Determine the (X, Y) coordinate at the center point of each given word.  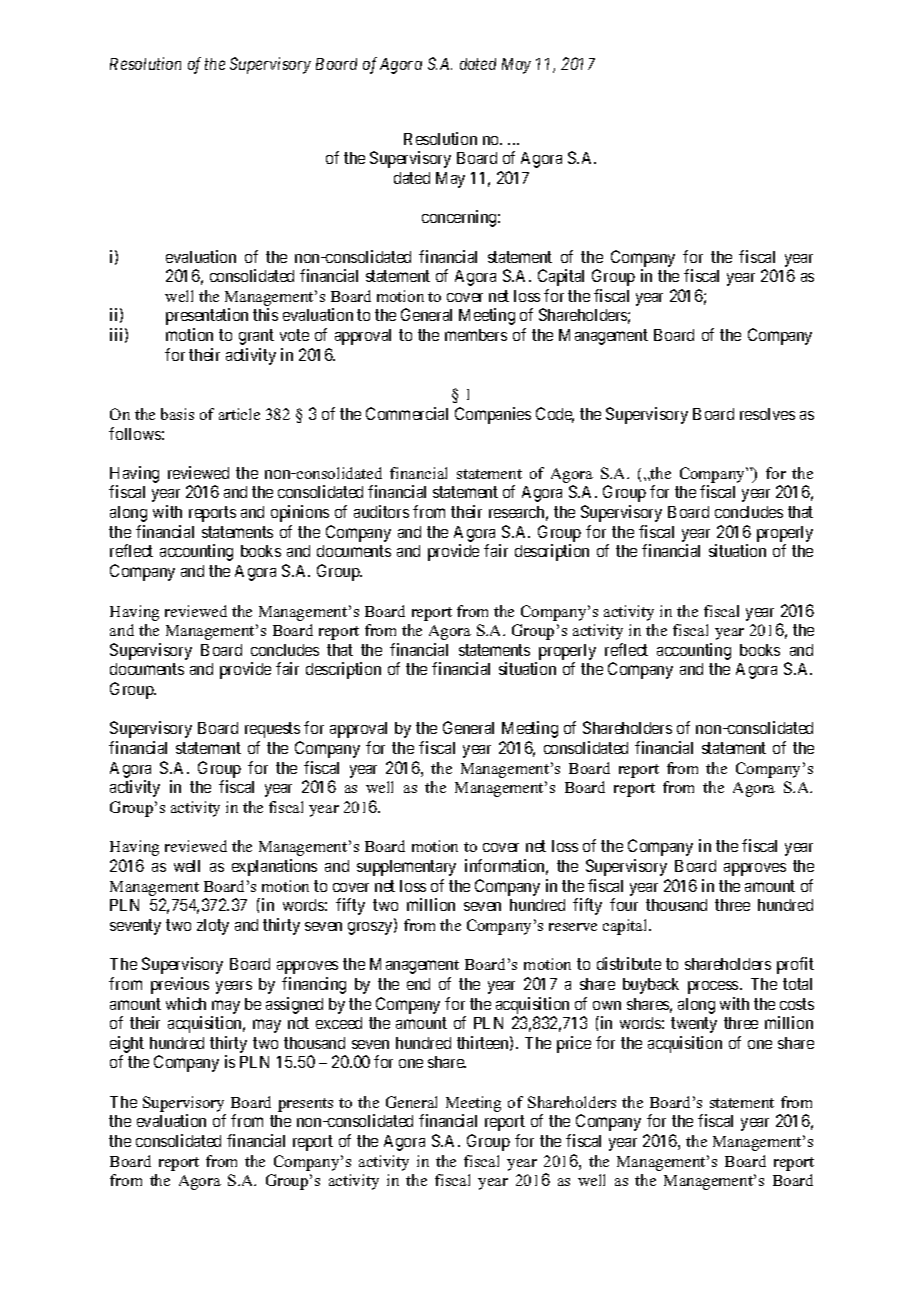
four (624, 904)
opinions (300, 513)
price (574, 1044)
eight (127, 1046)
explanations (274, 867)
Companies (493, 415)
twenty (694, 1025)
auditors (381, 511)
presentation (207, 316)
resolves (767, 414)
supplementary (406, 868)
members (476, 335)
